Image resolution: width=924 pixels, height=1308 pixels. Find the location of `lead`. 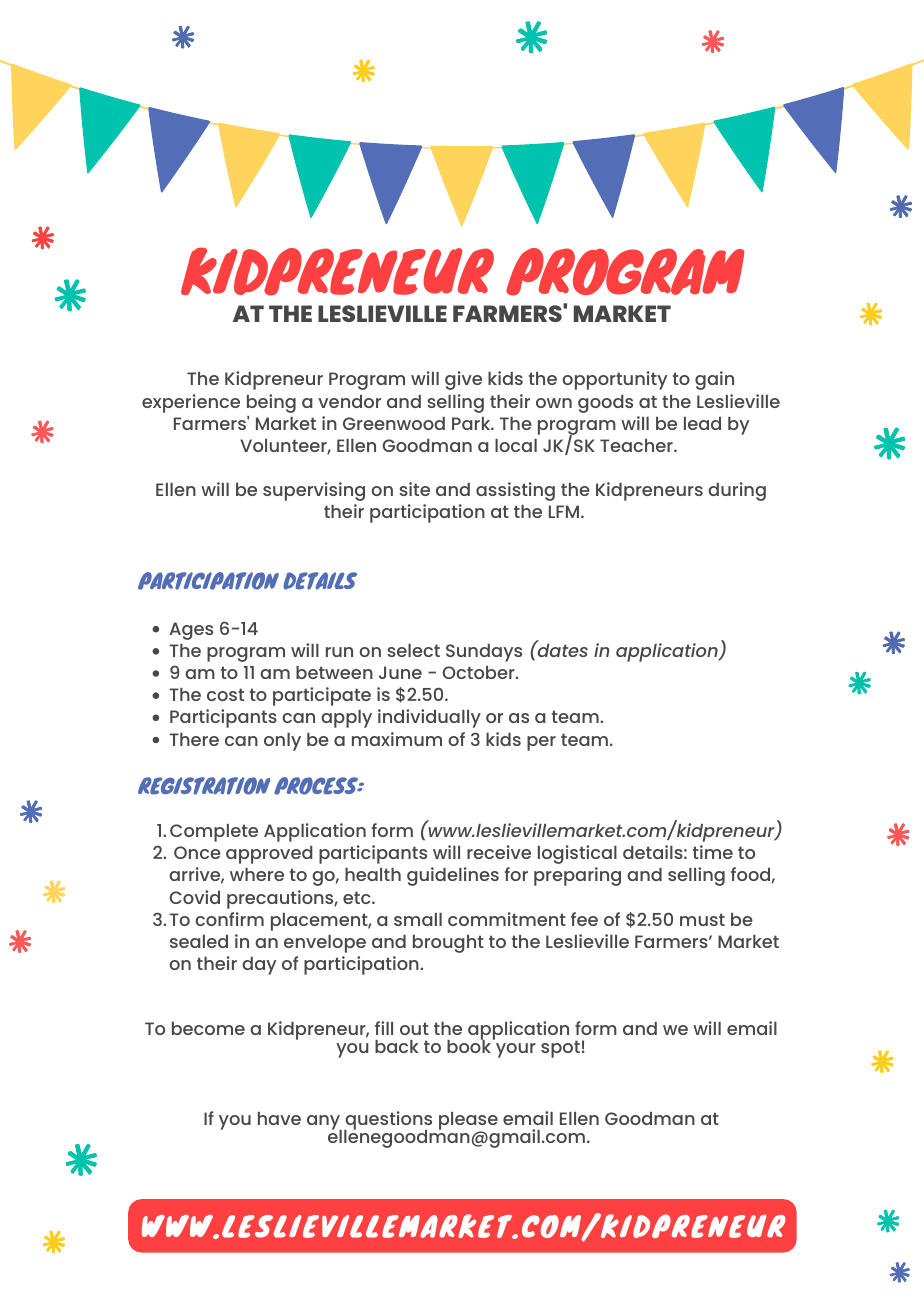

lead is located at coordinates (702, 423).
